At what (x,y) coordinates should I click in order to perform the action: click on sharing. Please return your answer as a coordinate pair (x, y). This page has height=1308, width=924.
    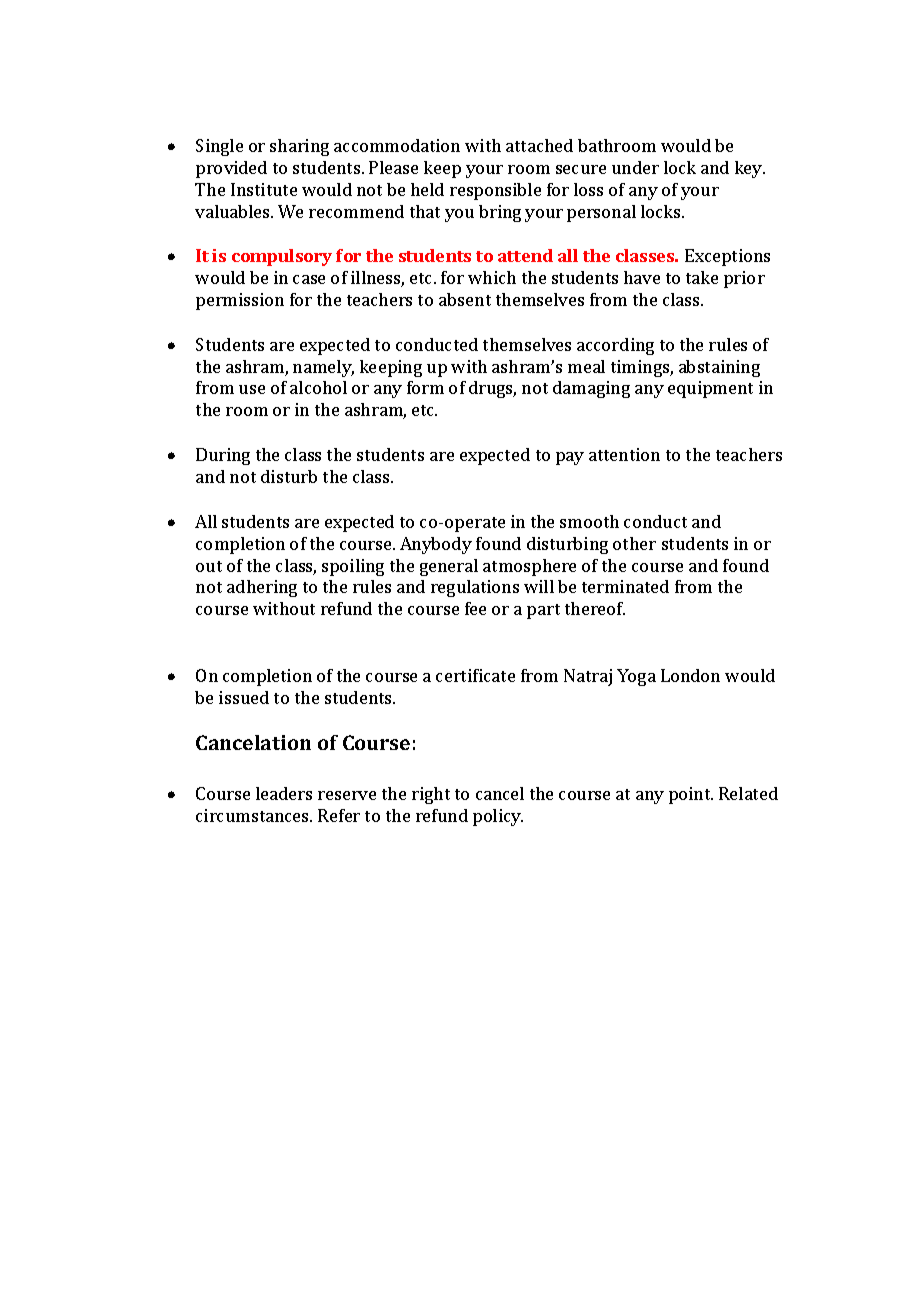
    Looking at the image, I should click on (299, 147).
